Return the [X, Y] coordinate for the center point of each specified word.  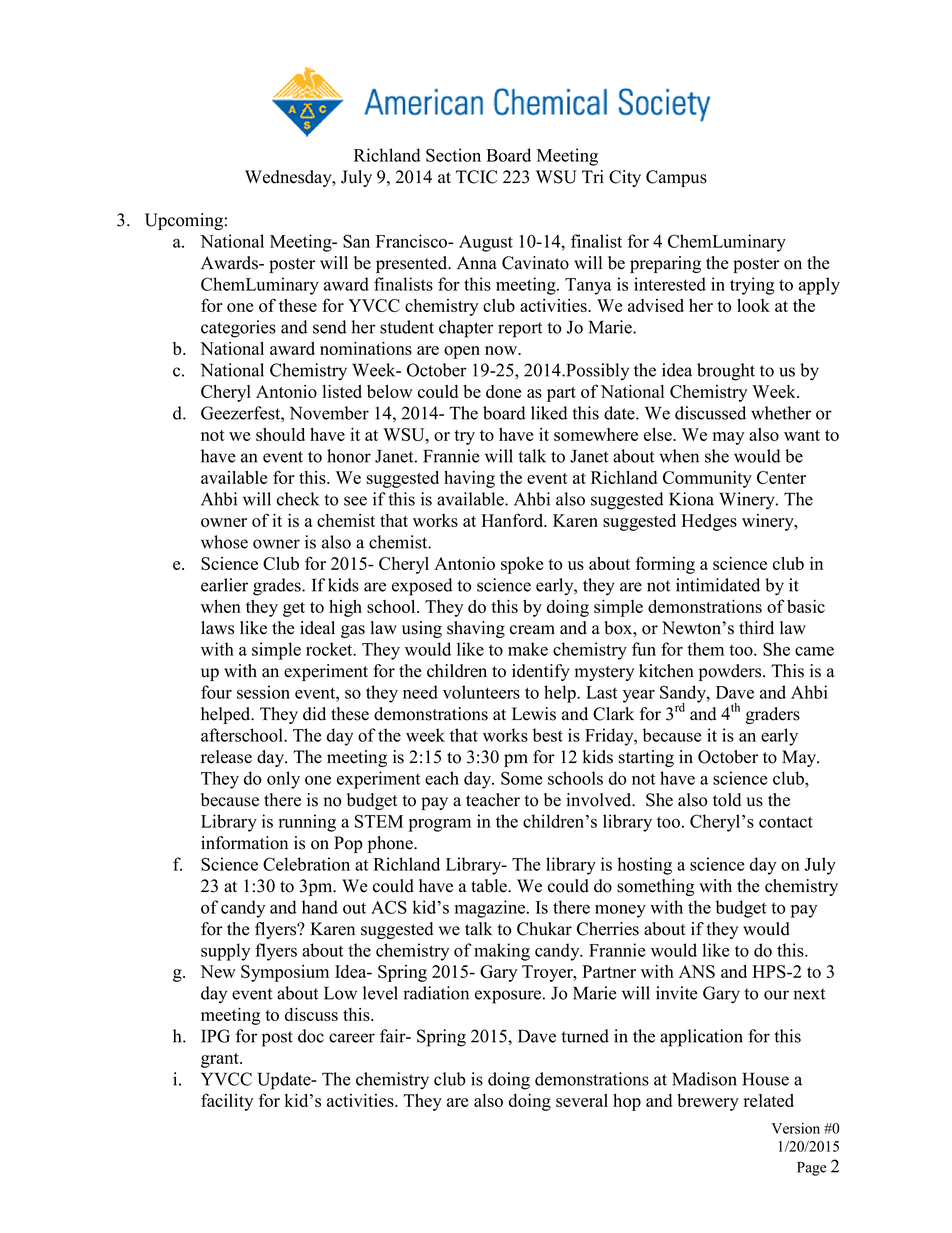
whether [781, 413]
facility [227, 1102]
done [503, 391]
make [528, 649]
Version [795, 1128]
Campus [676, 178]
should [280, 434]
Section [453, 155]
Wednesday [289, 178]
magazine [491, 909]
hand [320, 907]
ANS [697, 971]
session [263, 692]
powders [731, 672]
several [582, 1100]
